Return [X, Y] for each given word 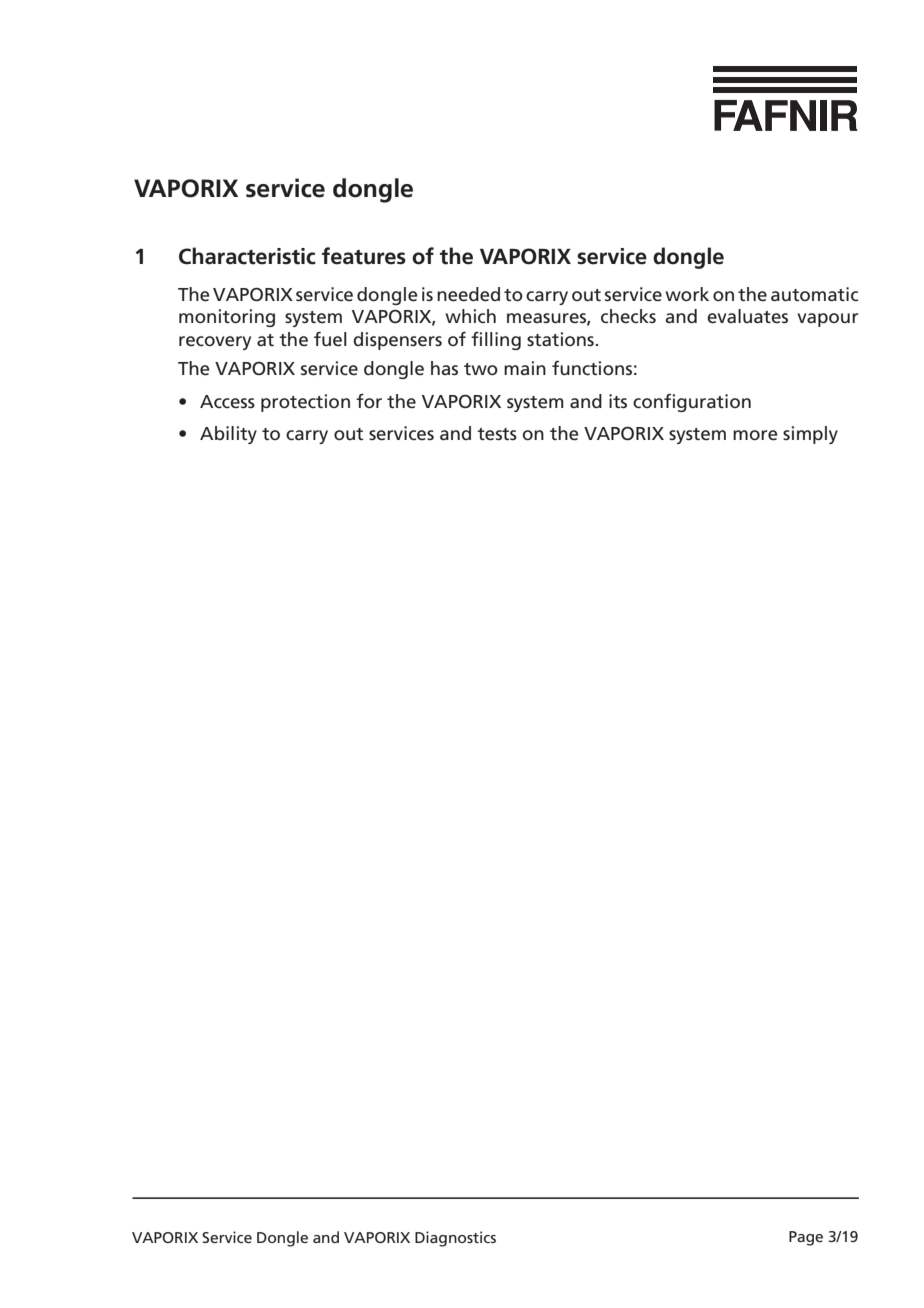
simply [810, 435]
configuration [692, 403]
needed [468, 294]
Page [806, 1238]
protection [305, 403]
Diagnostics [455, 1239]
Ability [228, 435]
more [755, 435]
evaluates [747, 316]
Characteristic [247, 256]
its [618, 401]
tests [497, 434]
